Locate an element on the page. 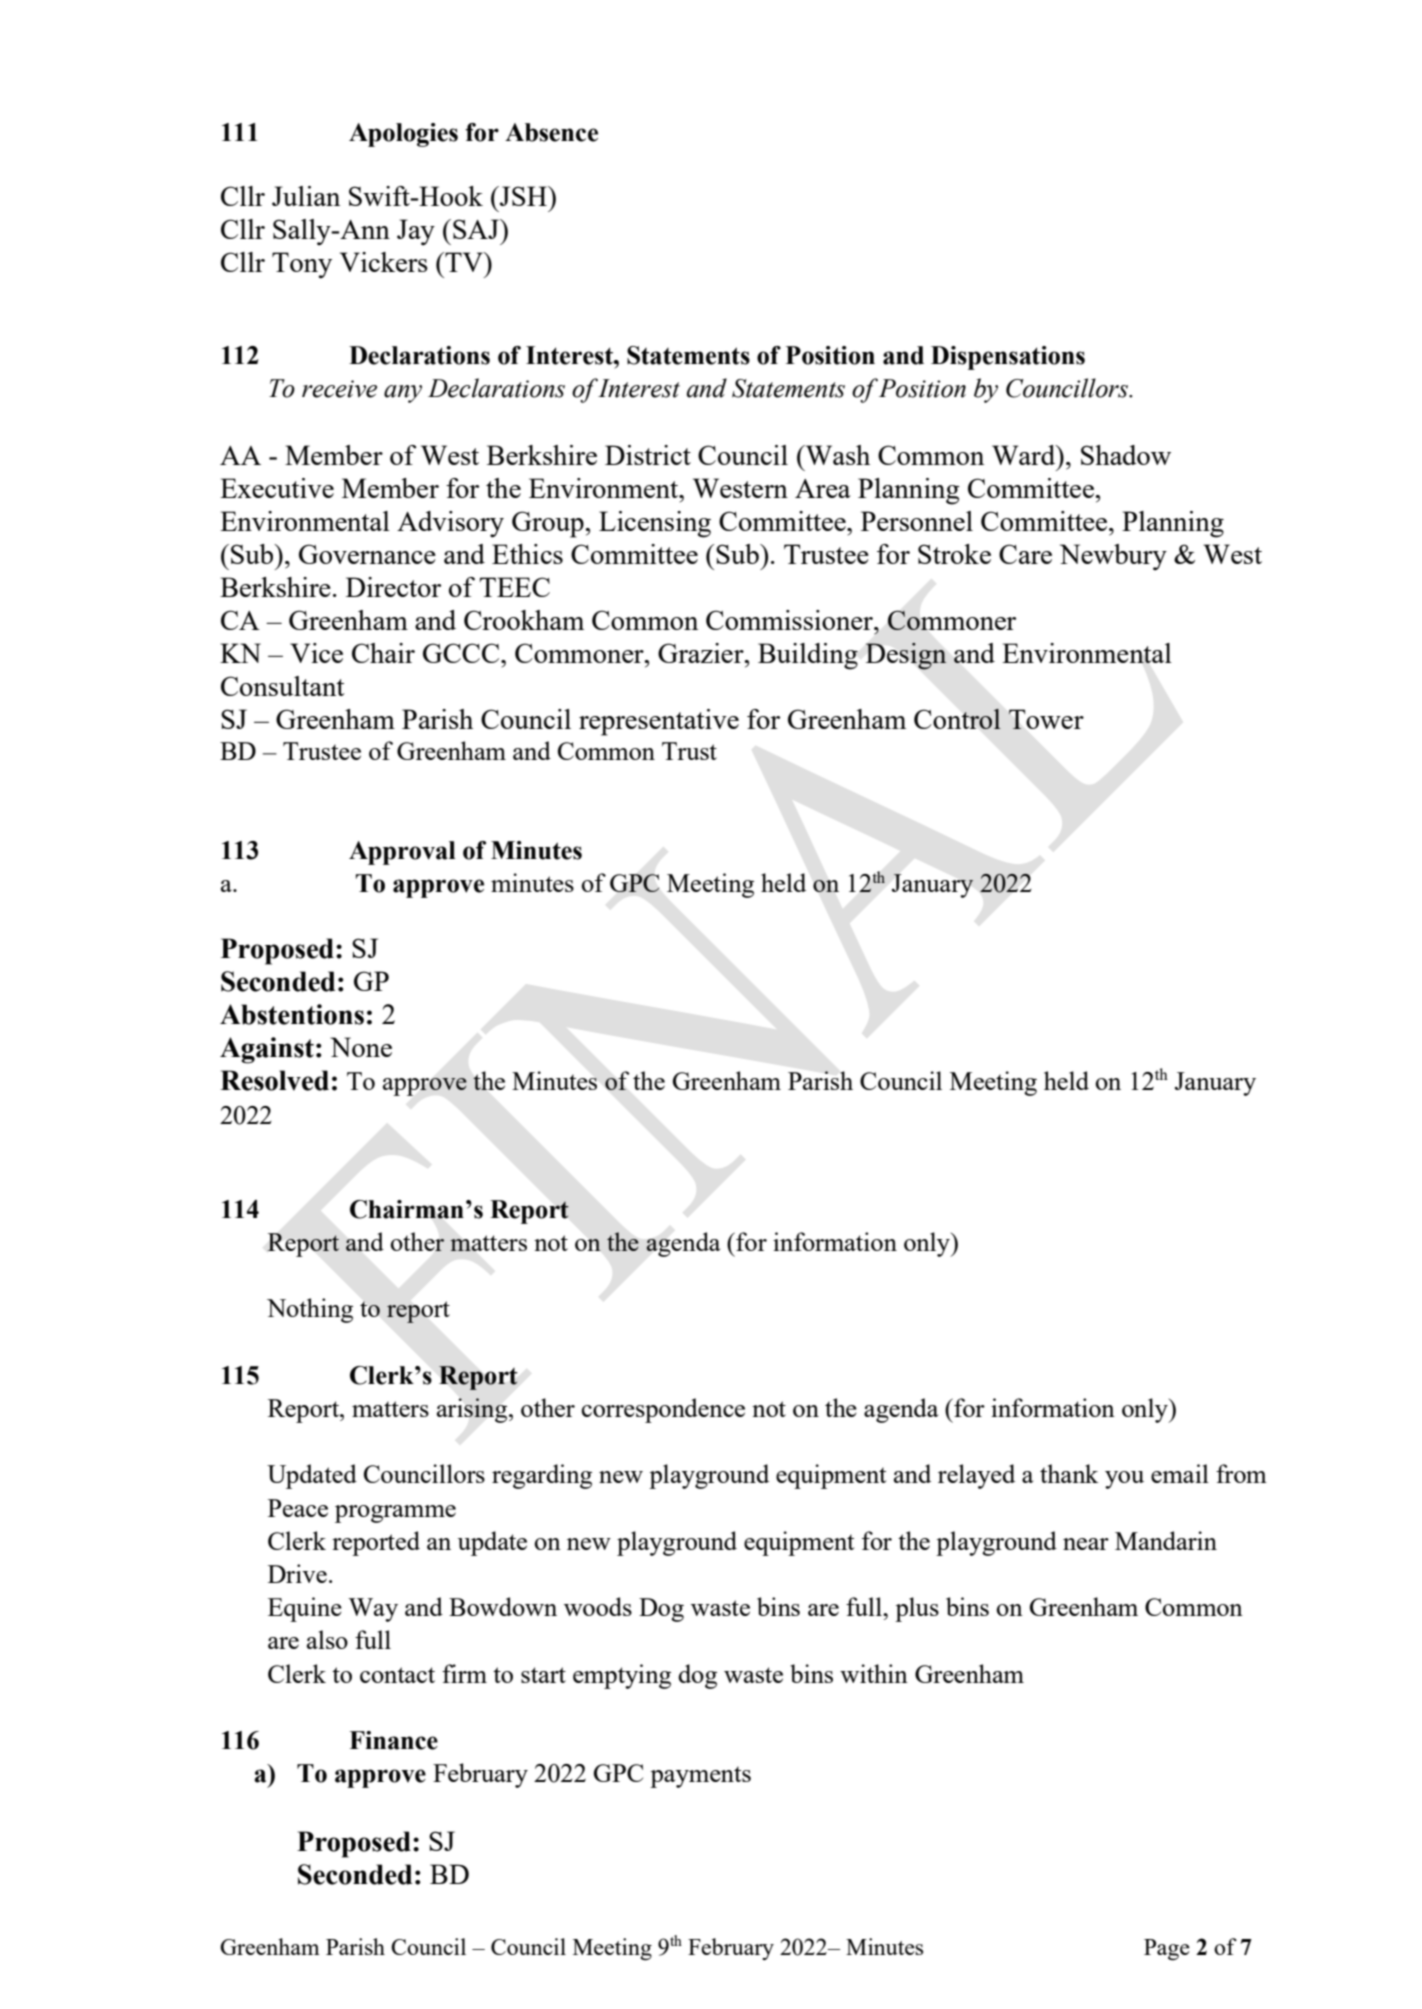  payments is located at coordinates (700, 1777).
